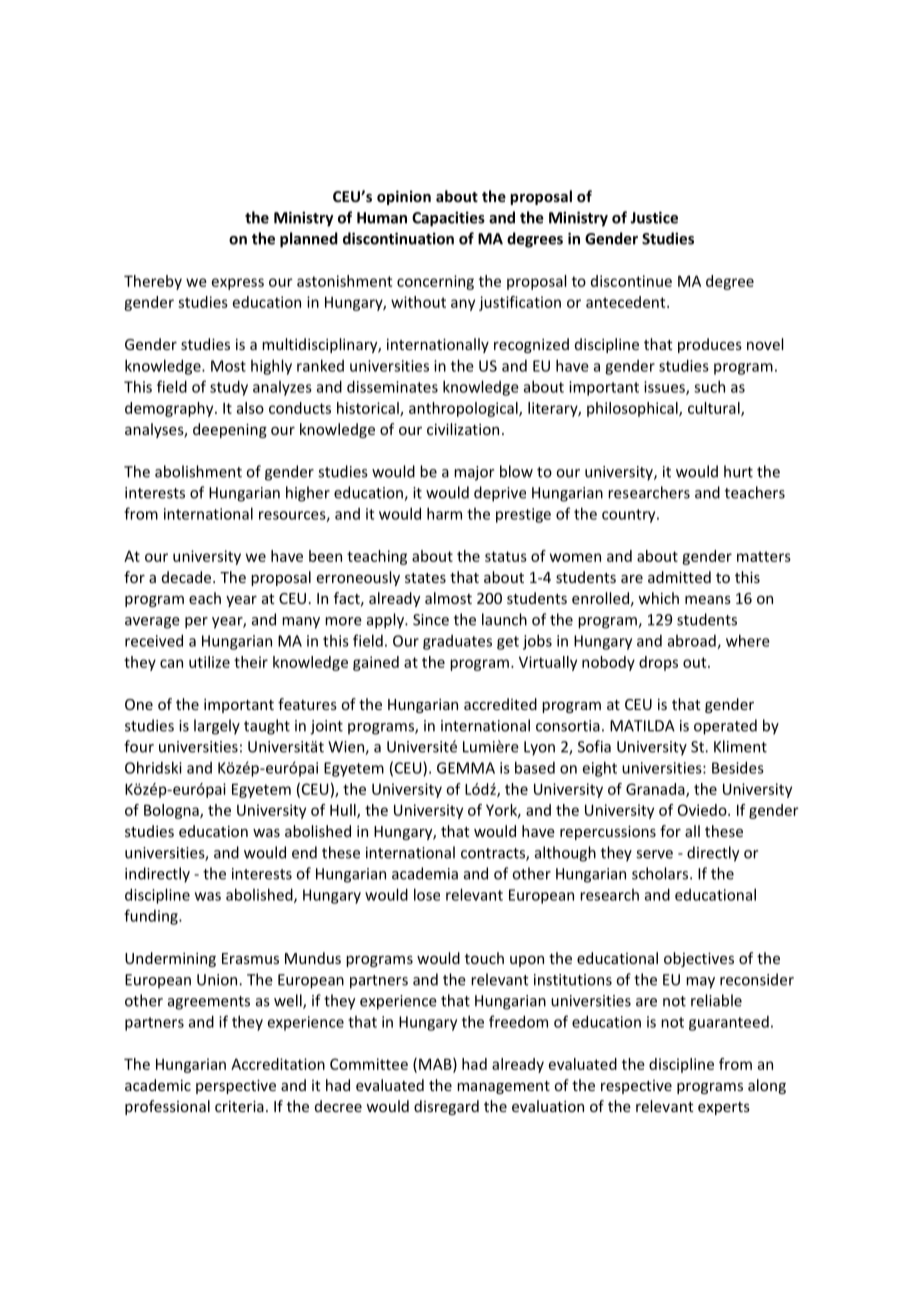 The image size is (924, 1308). What do you see at coordinates (209, 662) in the image?
I see `utilize` at bounding box center [209, 662].
